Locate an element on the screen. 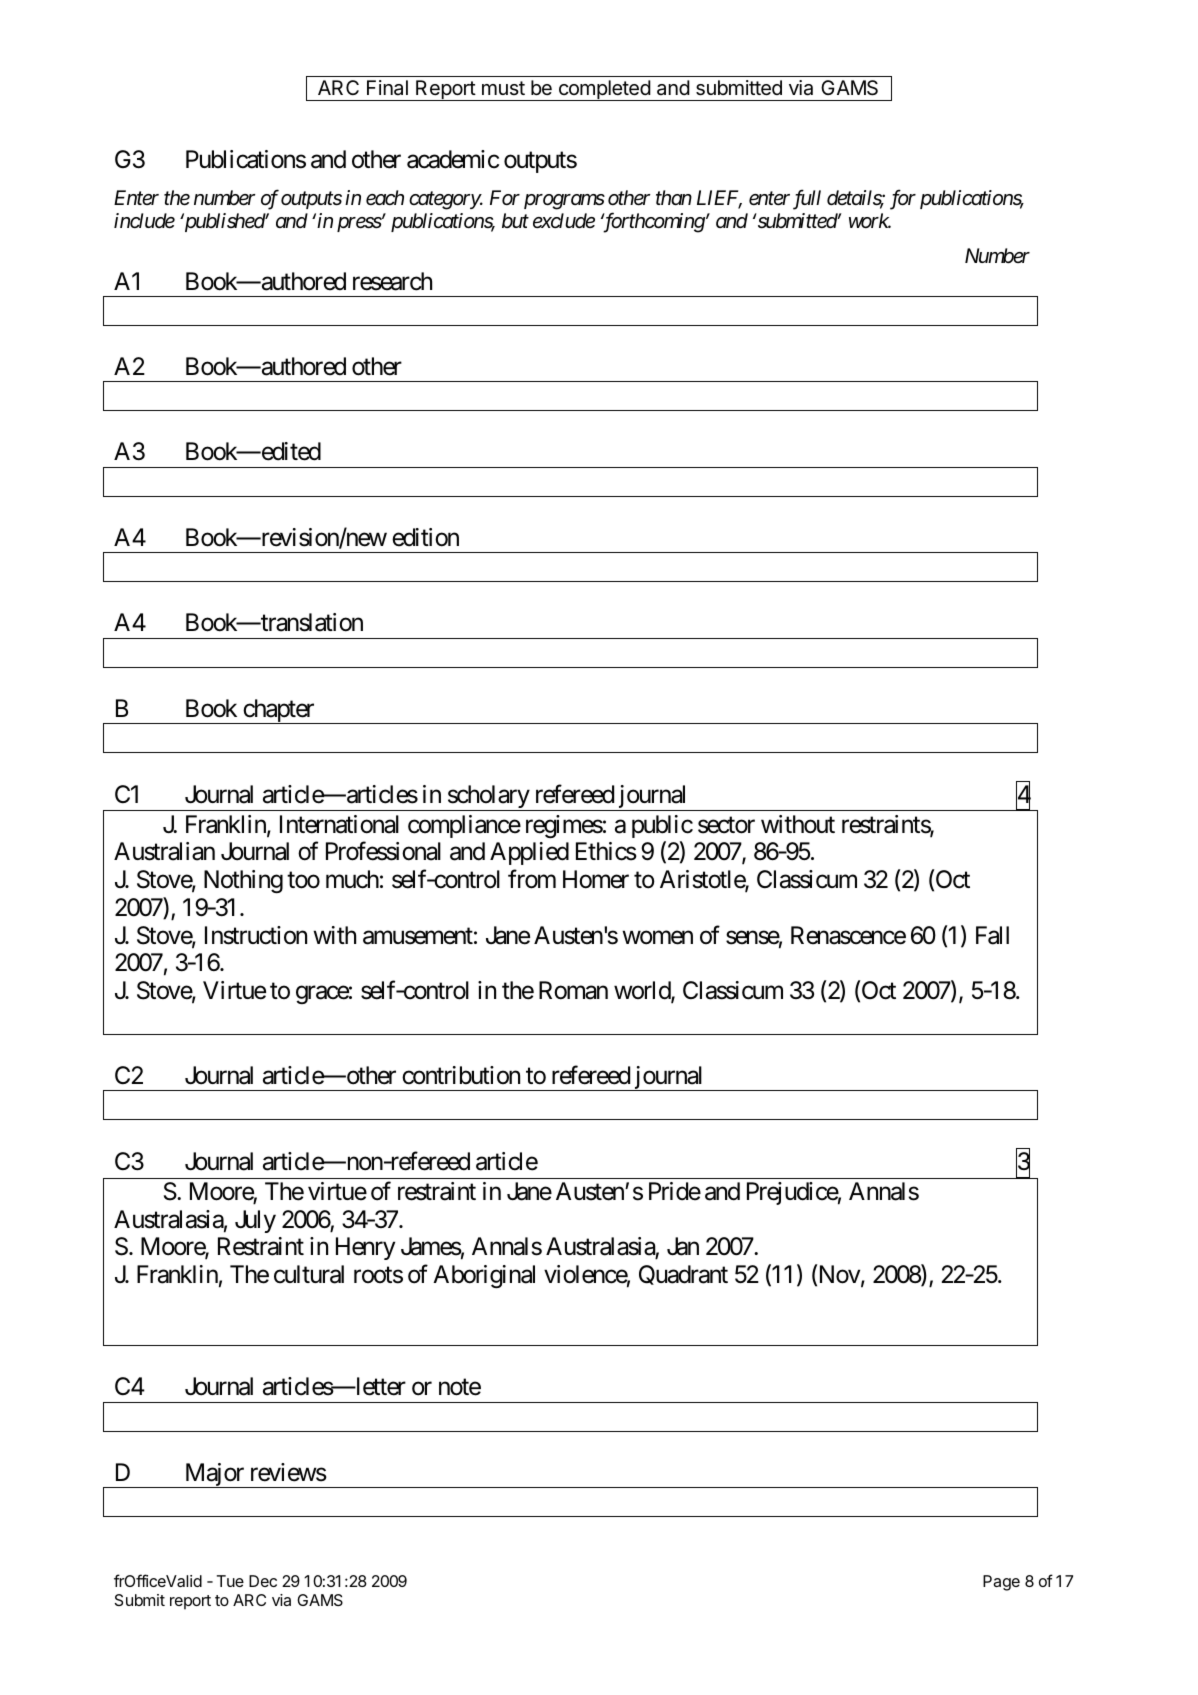  Nothing is located at coordinates (243, 881).
